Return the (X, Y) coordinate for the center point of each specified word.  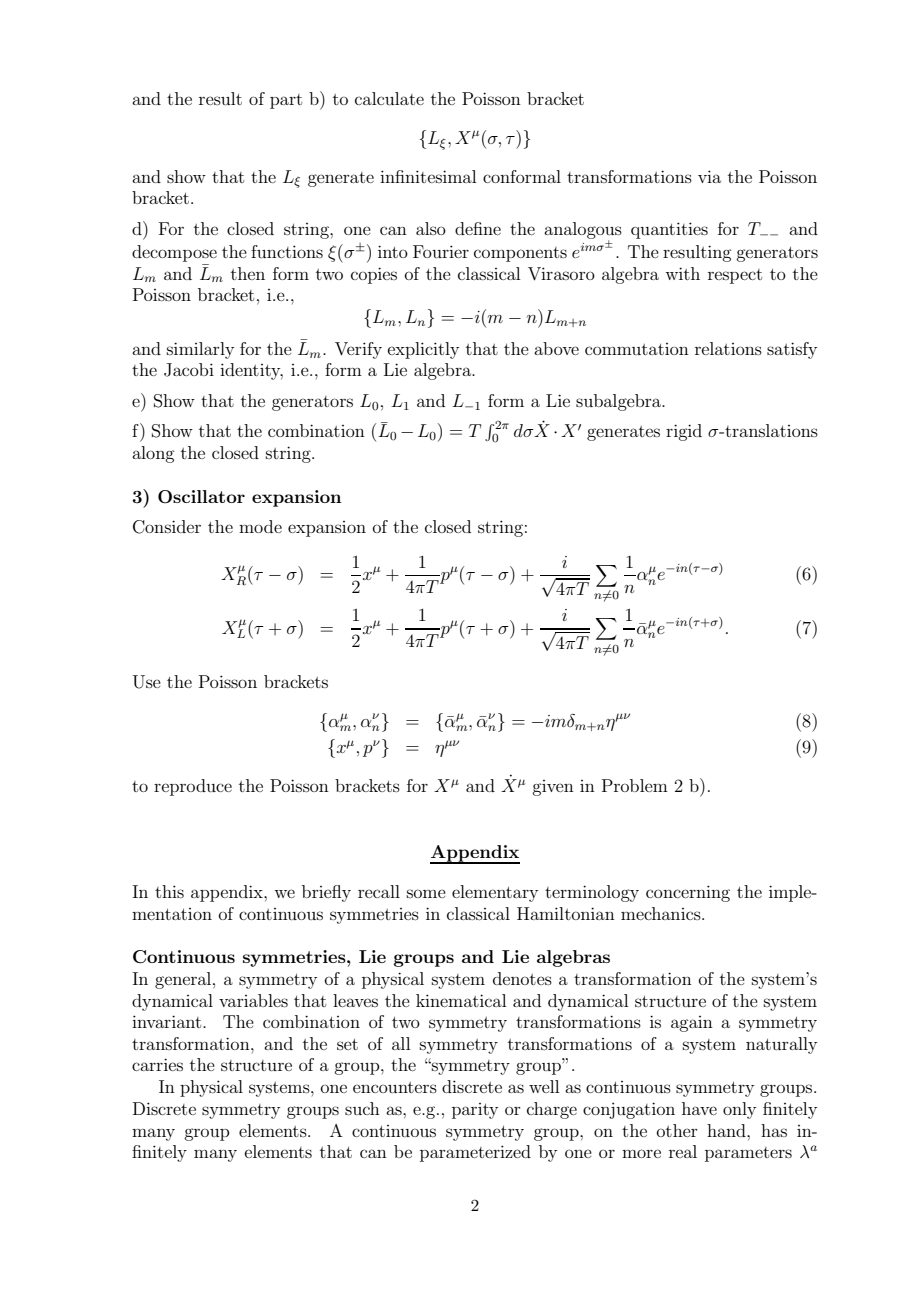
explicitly (423, 350)
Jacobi (189, 370)
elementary (495, 893)
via (709, 176)
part (286, 101)
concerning (688, 893)
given (553, 788)
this (169, 891)
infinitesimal (428, 176)
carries (157, 1064)
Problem (635, 785)
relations (728, 348)
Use (147, 682)
